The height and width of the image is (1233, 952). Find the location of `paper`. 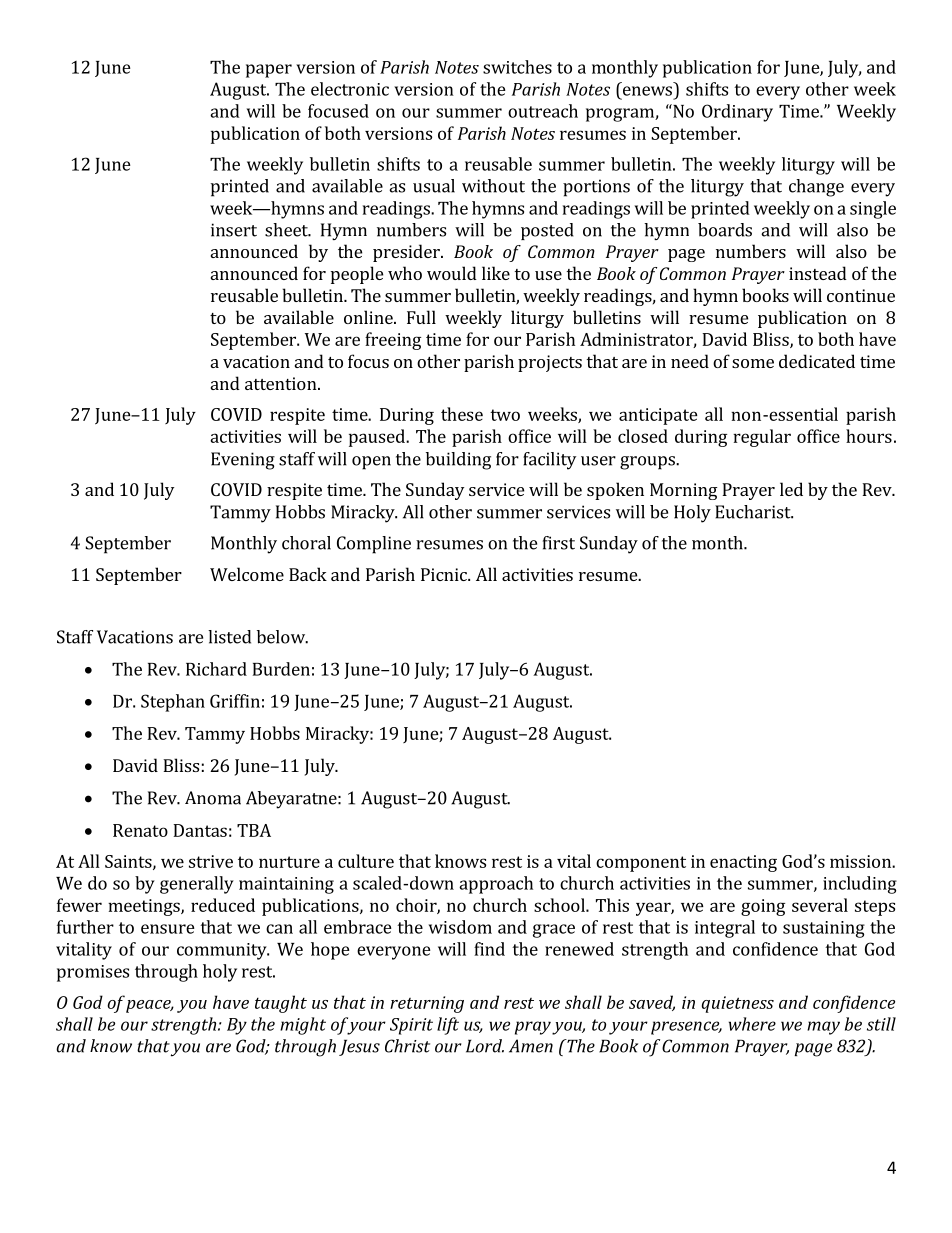

paper is located at coordinates (269, 71).
